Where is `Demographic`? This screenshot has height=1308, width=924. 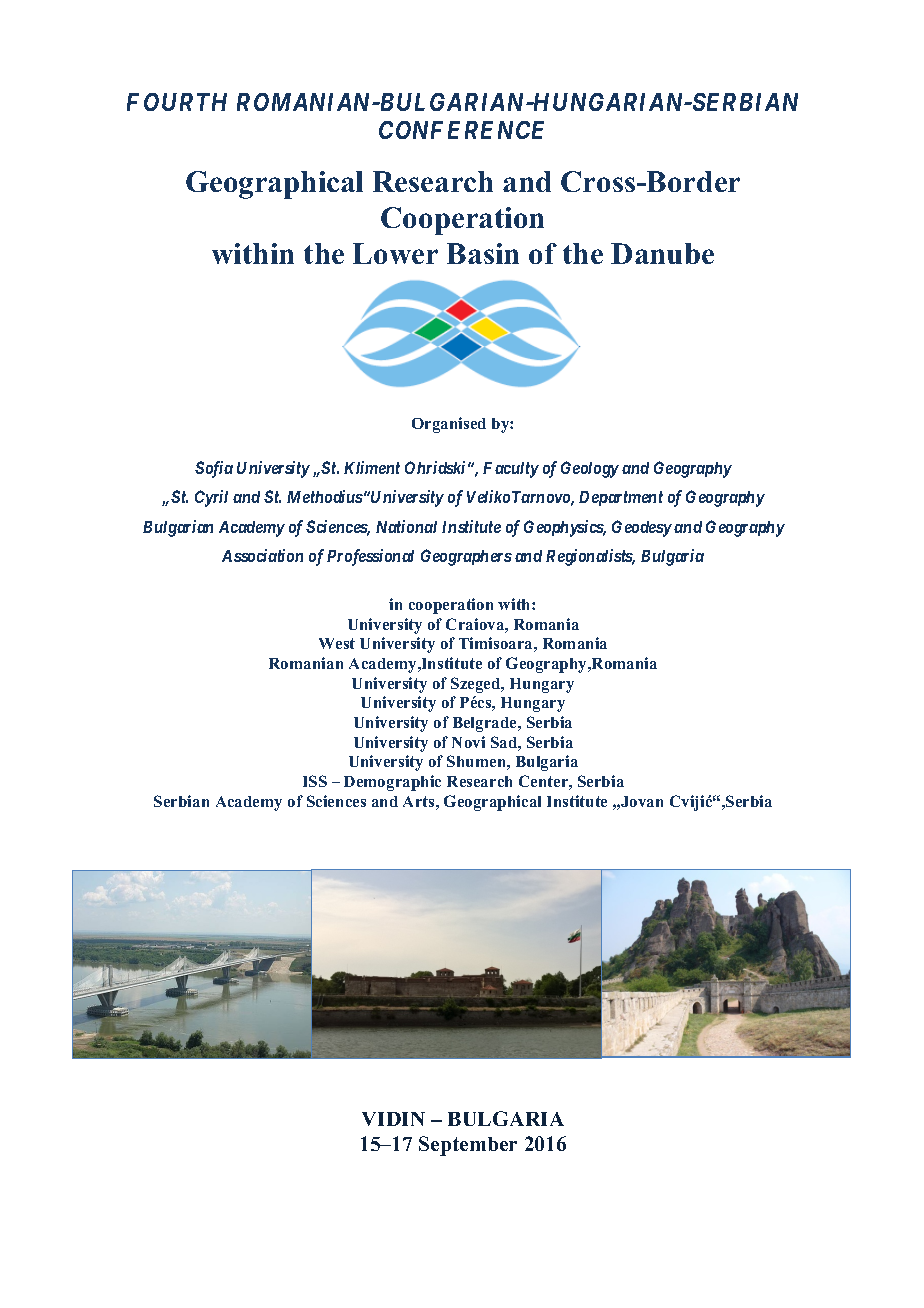
Demographic is located at coordinates (392, 783).
